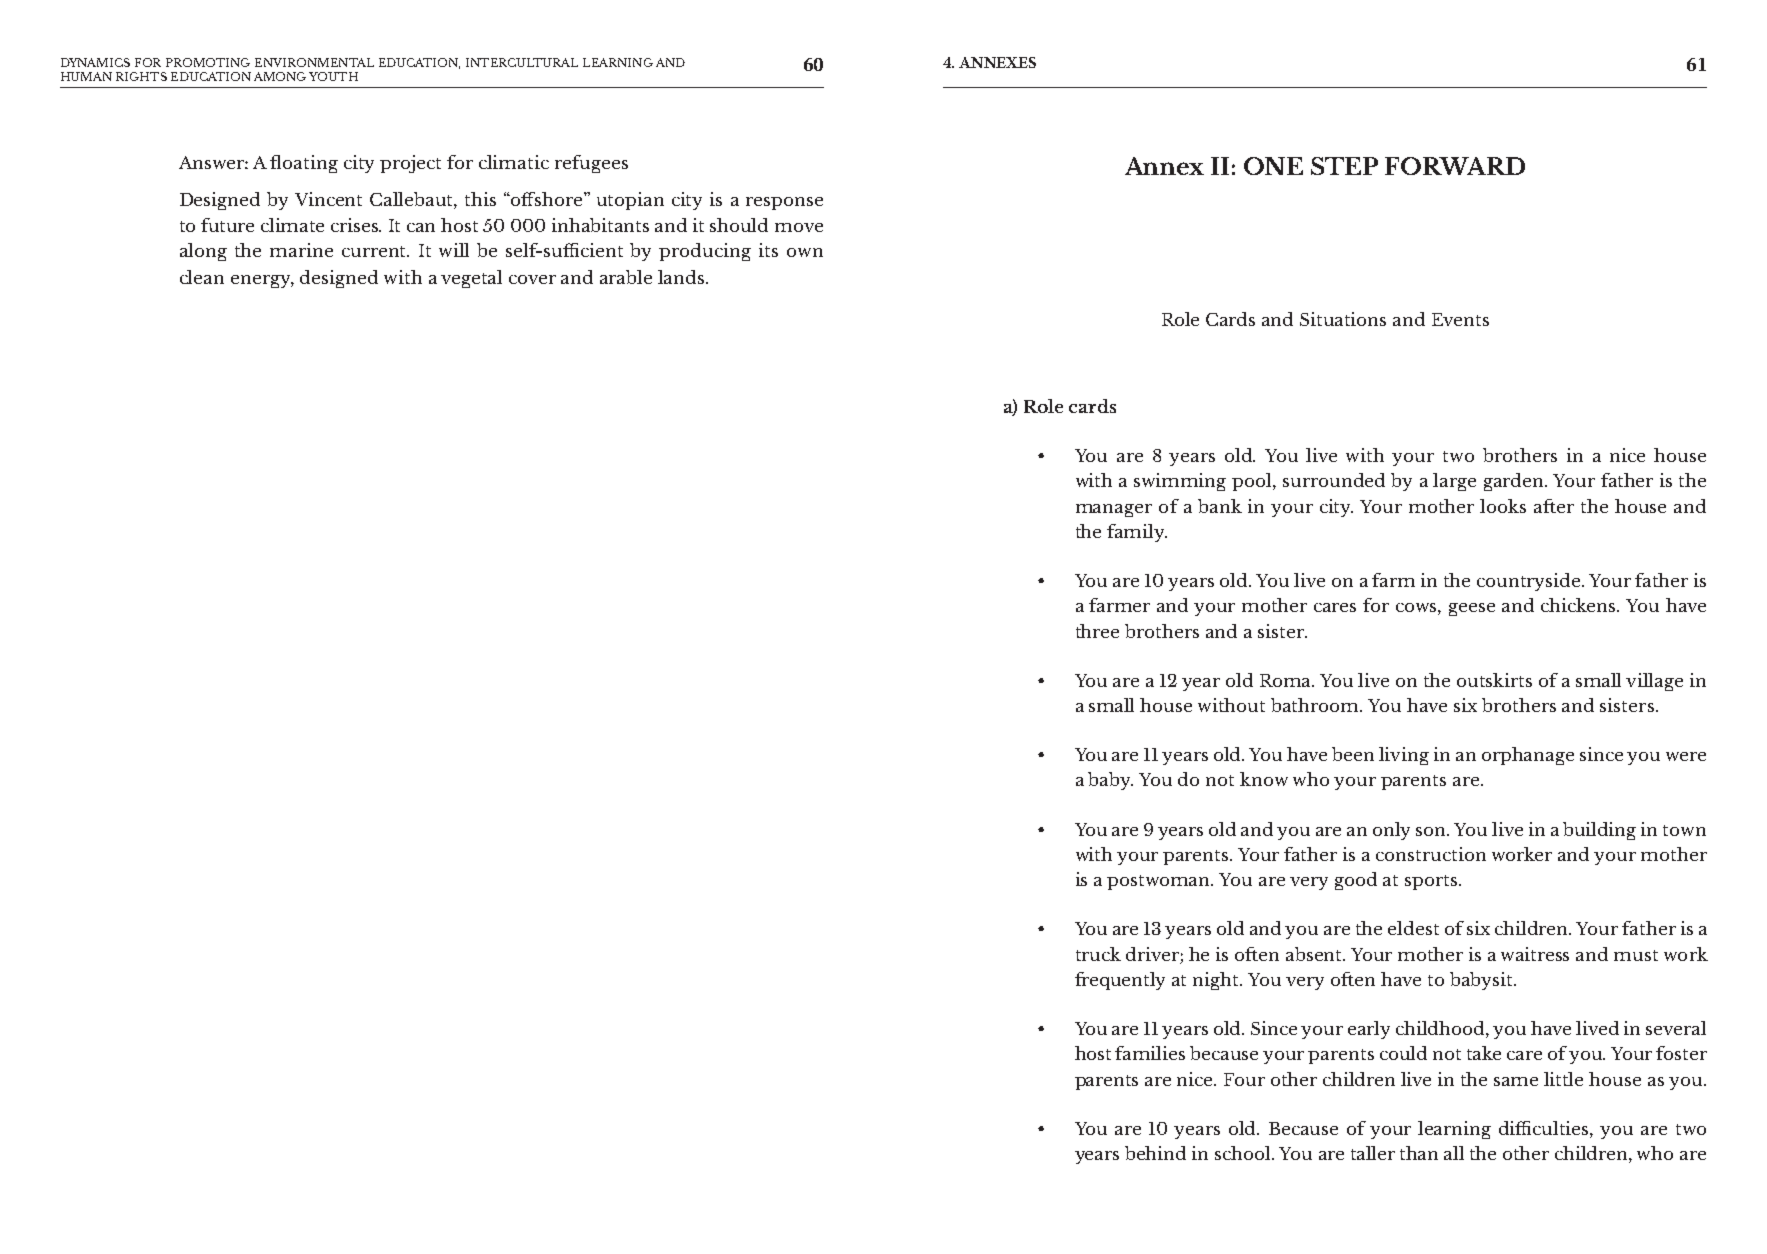 Image resolution: width=1767 pixels, height=1254 pixels. I want to click on response, so click(784, 203).
